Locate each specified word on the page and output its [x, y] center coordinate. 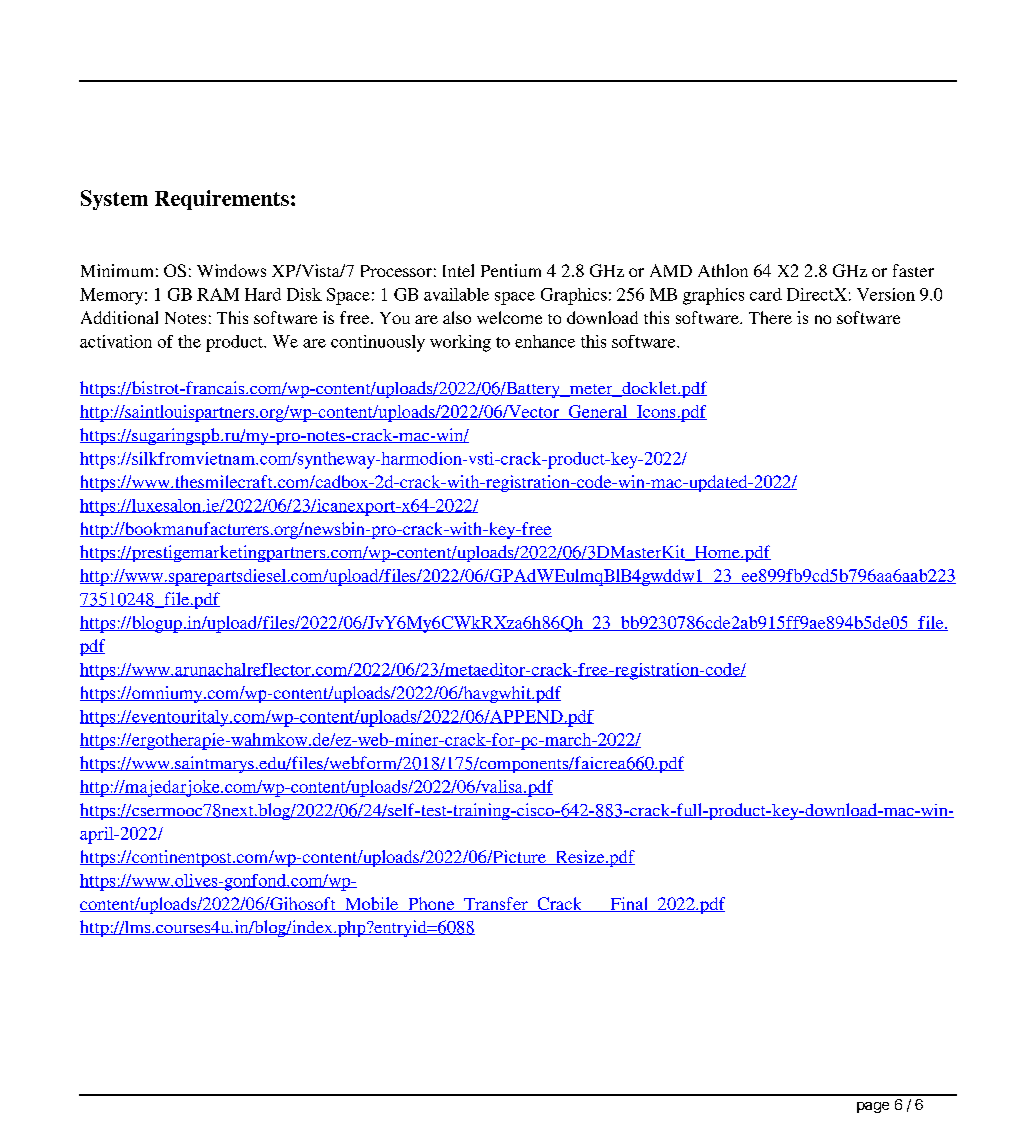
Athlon [723, 270]
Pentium [511, 270]
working [460, 343]
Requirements [222, 200]
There [770, 317]
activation [116, 341]
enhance [545, 341]
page [873, 1107]
